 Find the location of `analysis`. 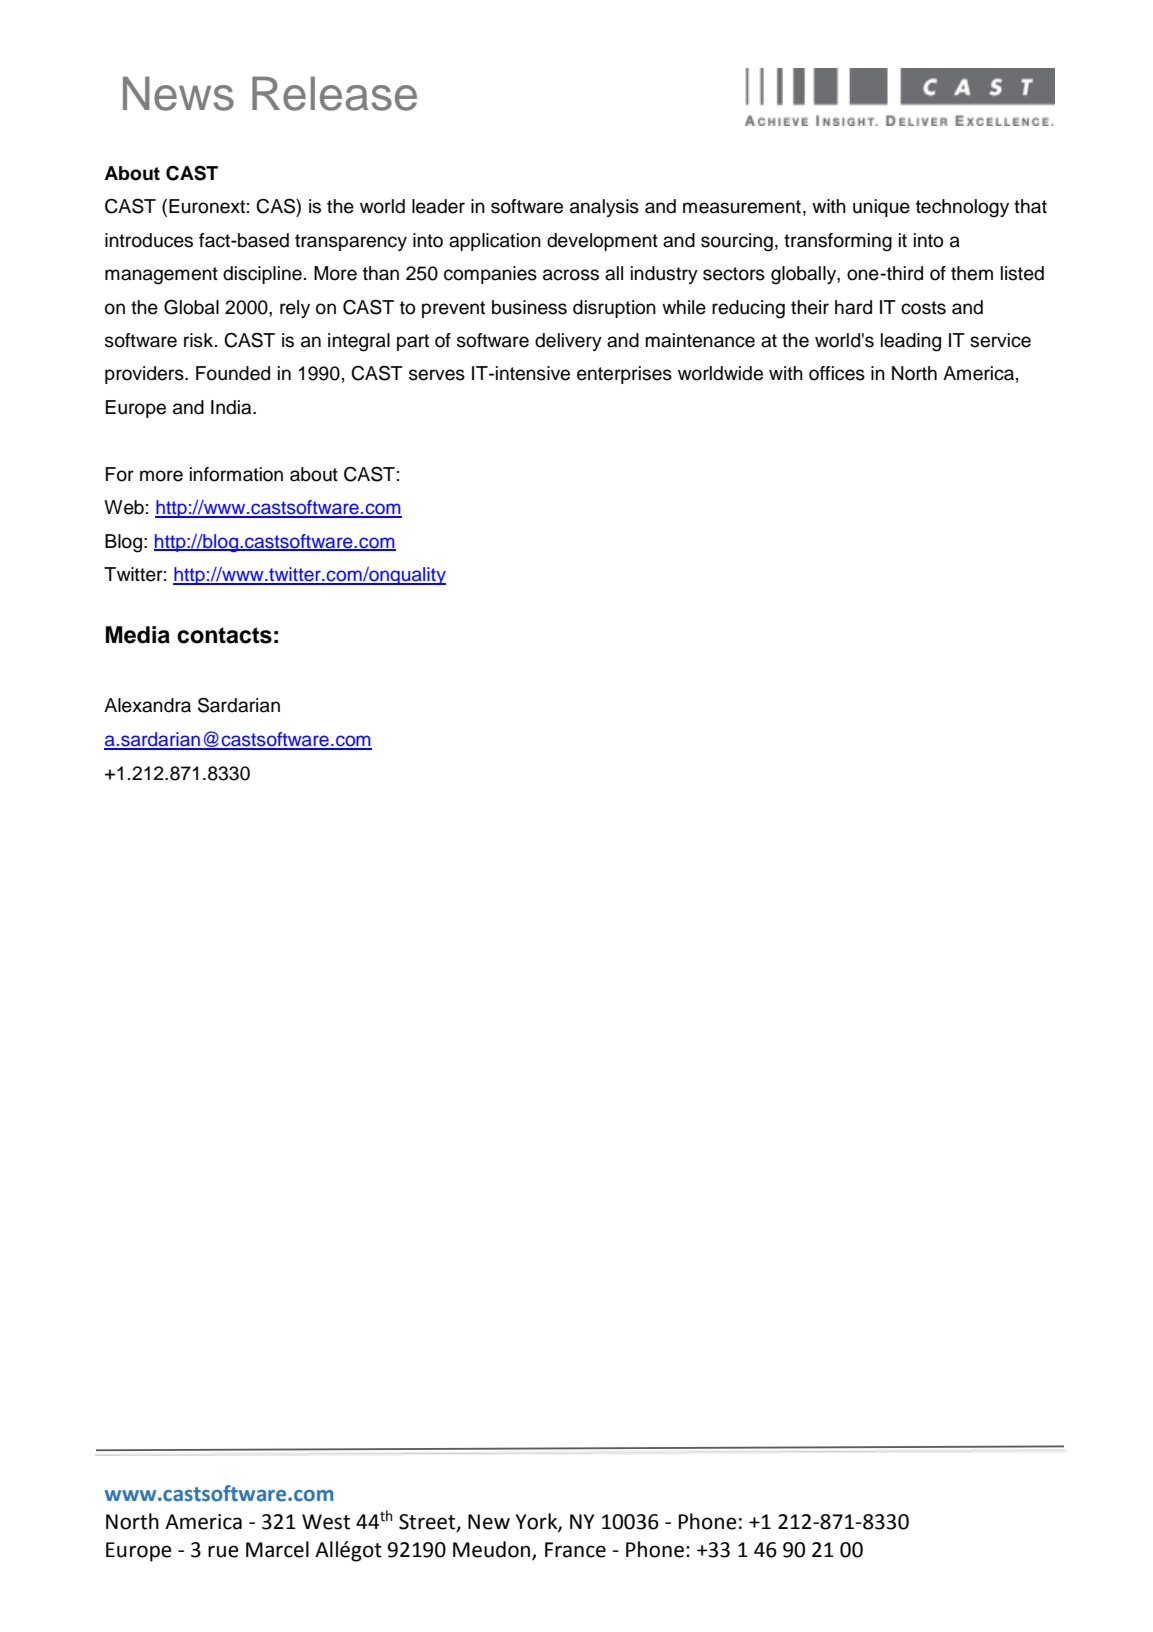

analysis is located at coordinates (604, 208).
